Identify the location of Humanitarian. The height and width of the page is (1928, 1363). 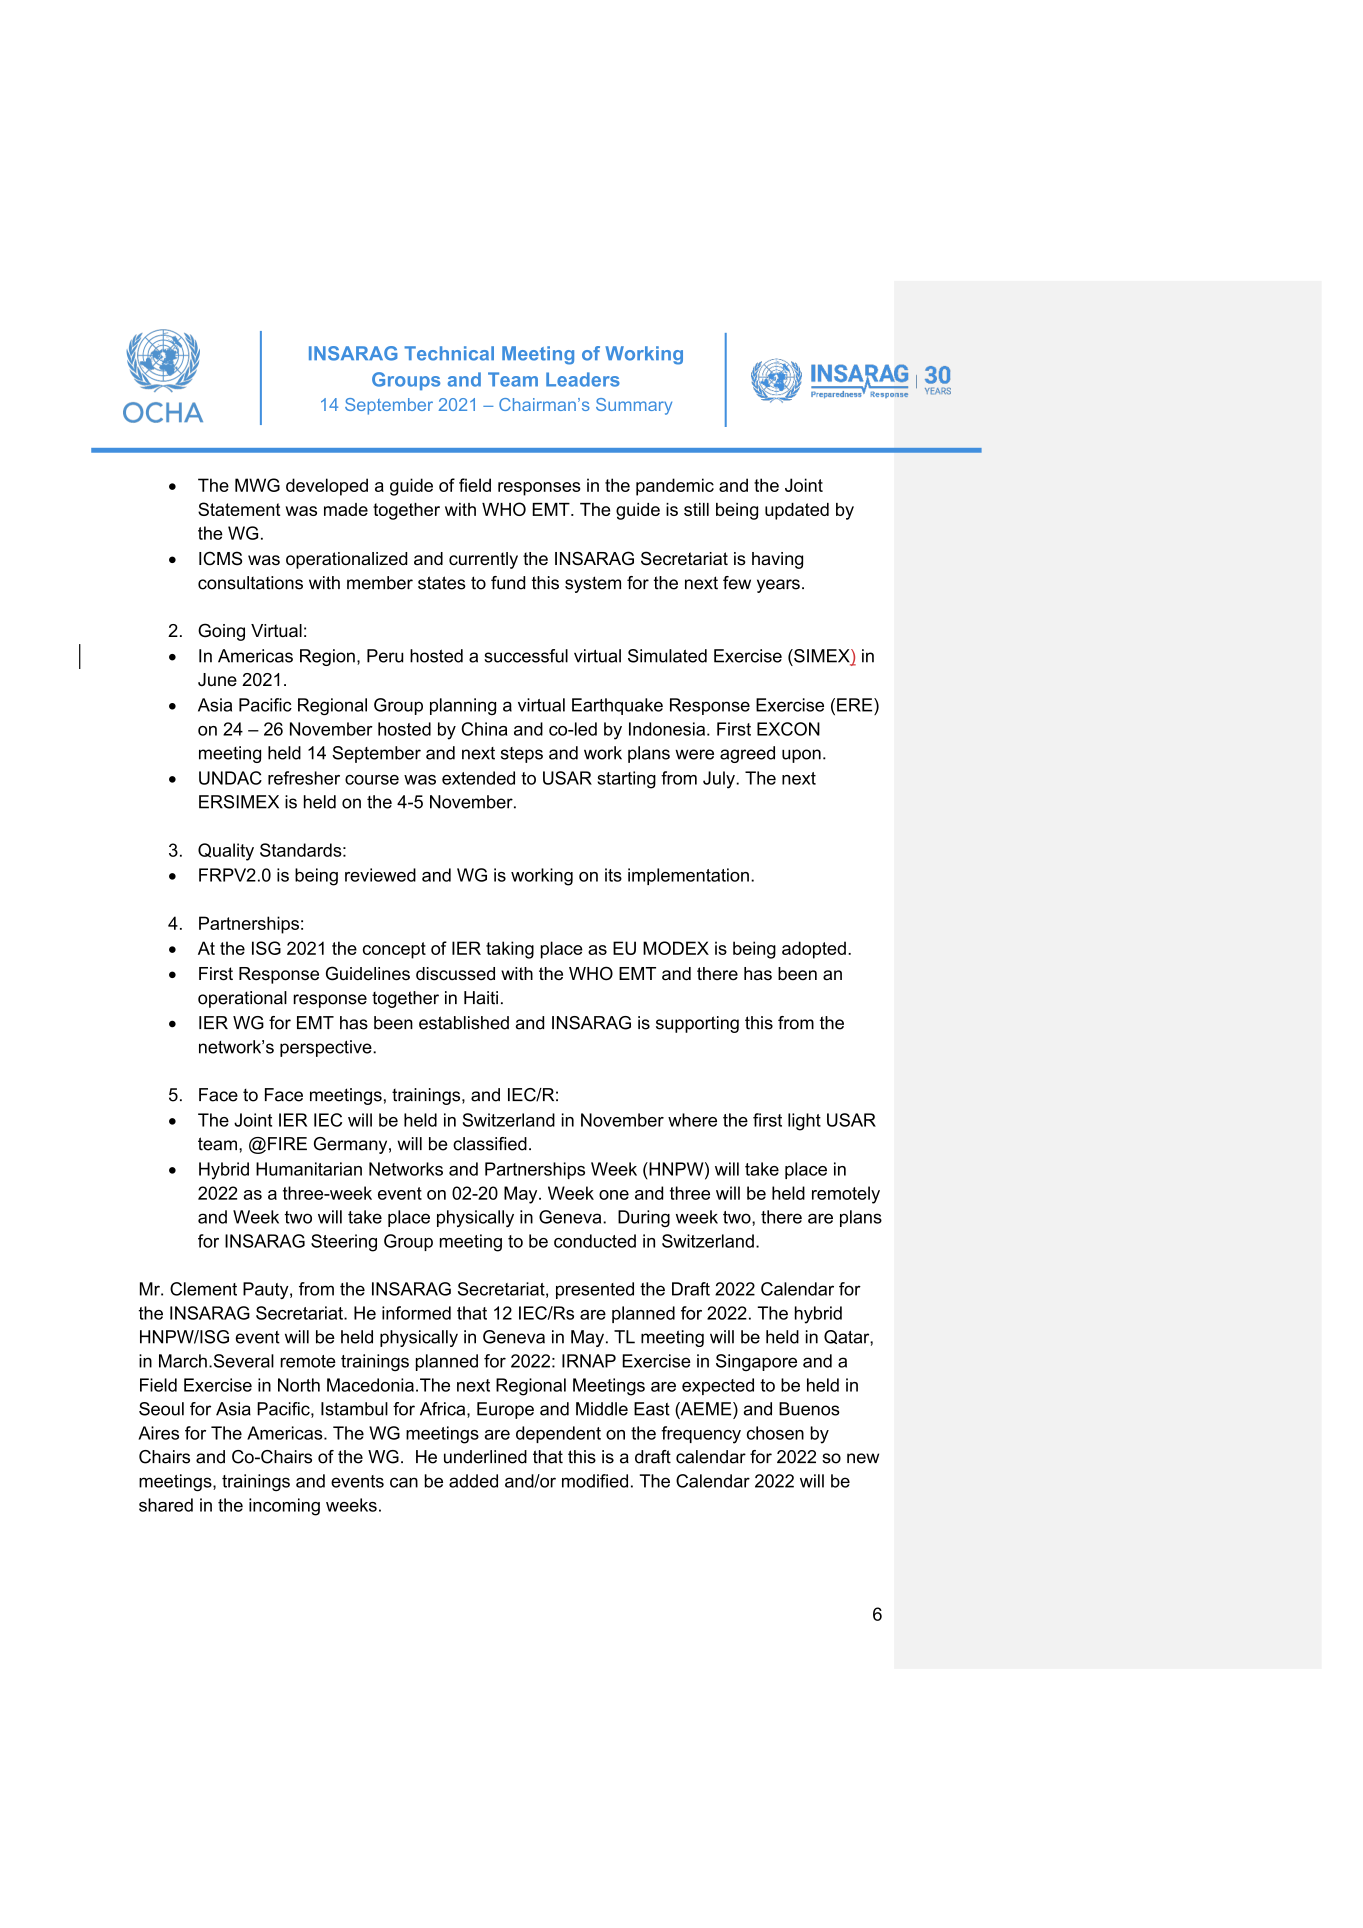
(309, 1169).
